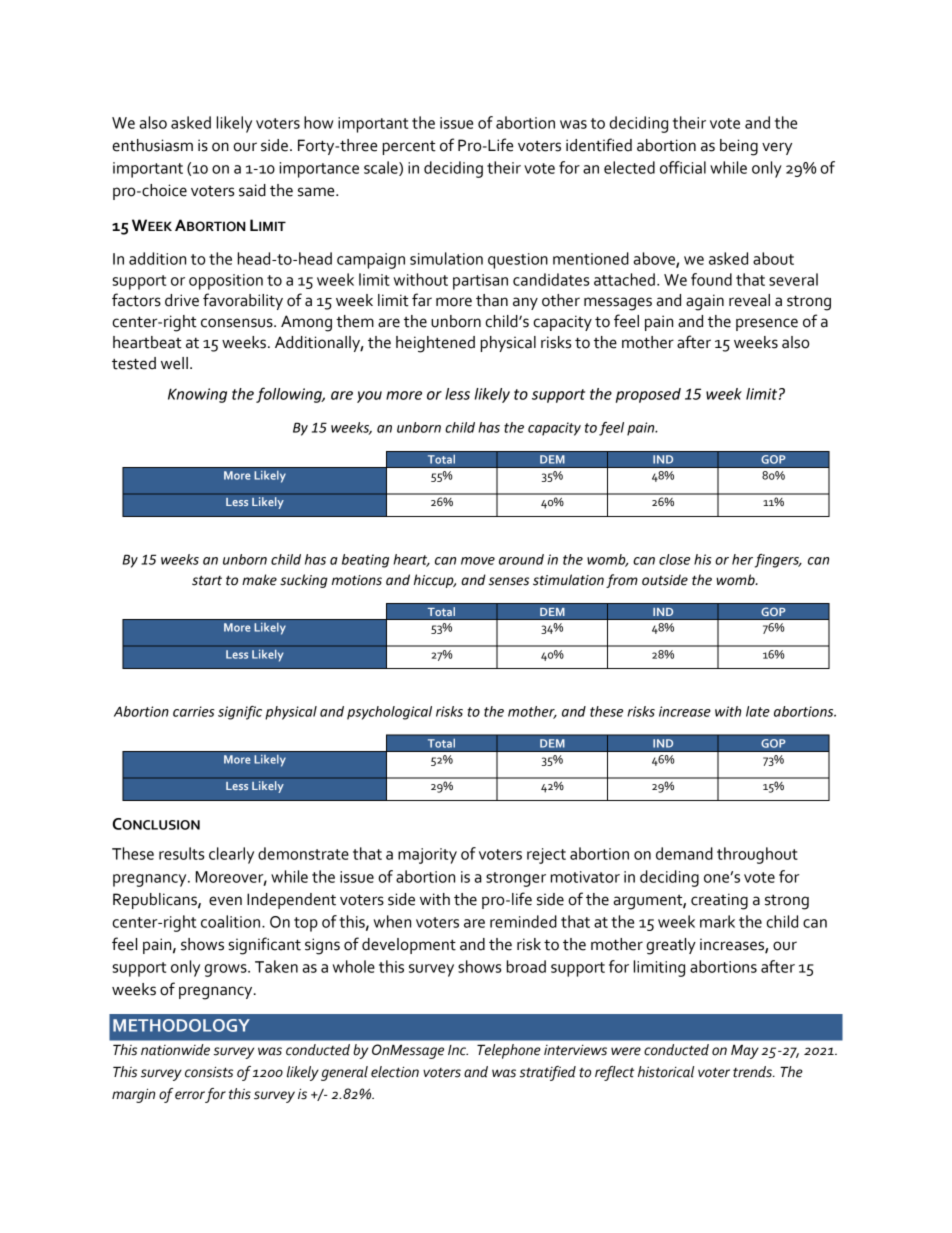 The height and width of the screenshot is (1233, 952). Describe the element at coordinates (648, 395) in the screenshot. I see `proposed` at that location.
